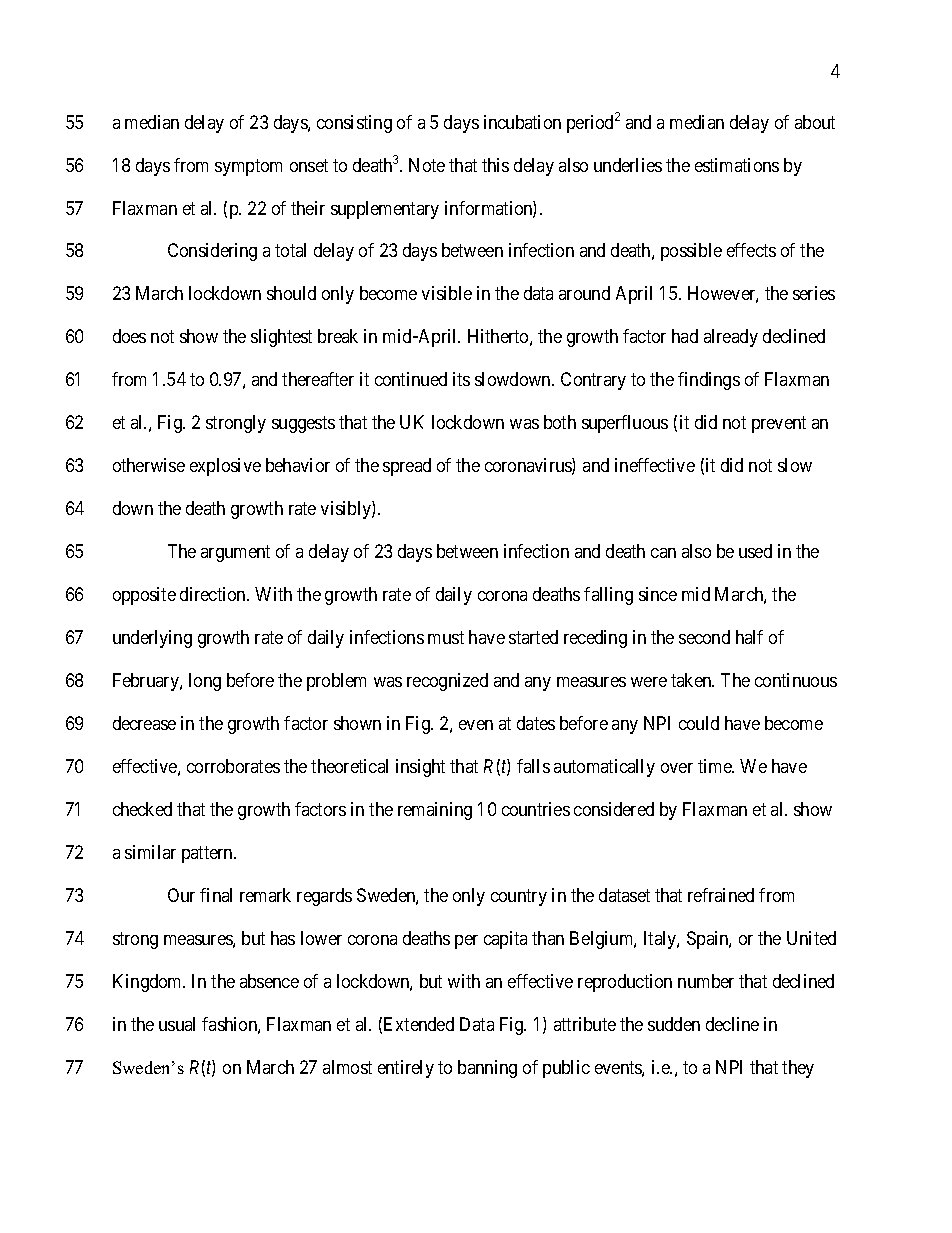 The width and height of the screenshot is (952, 1233). What do you see at coordinates (749, 637) in the screenshot?
I see `half` at bounding box center [749, 637].
